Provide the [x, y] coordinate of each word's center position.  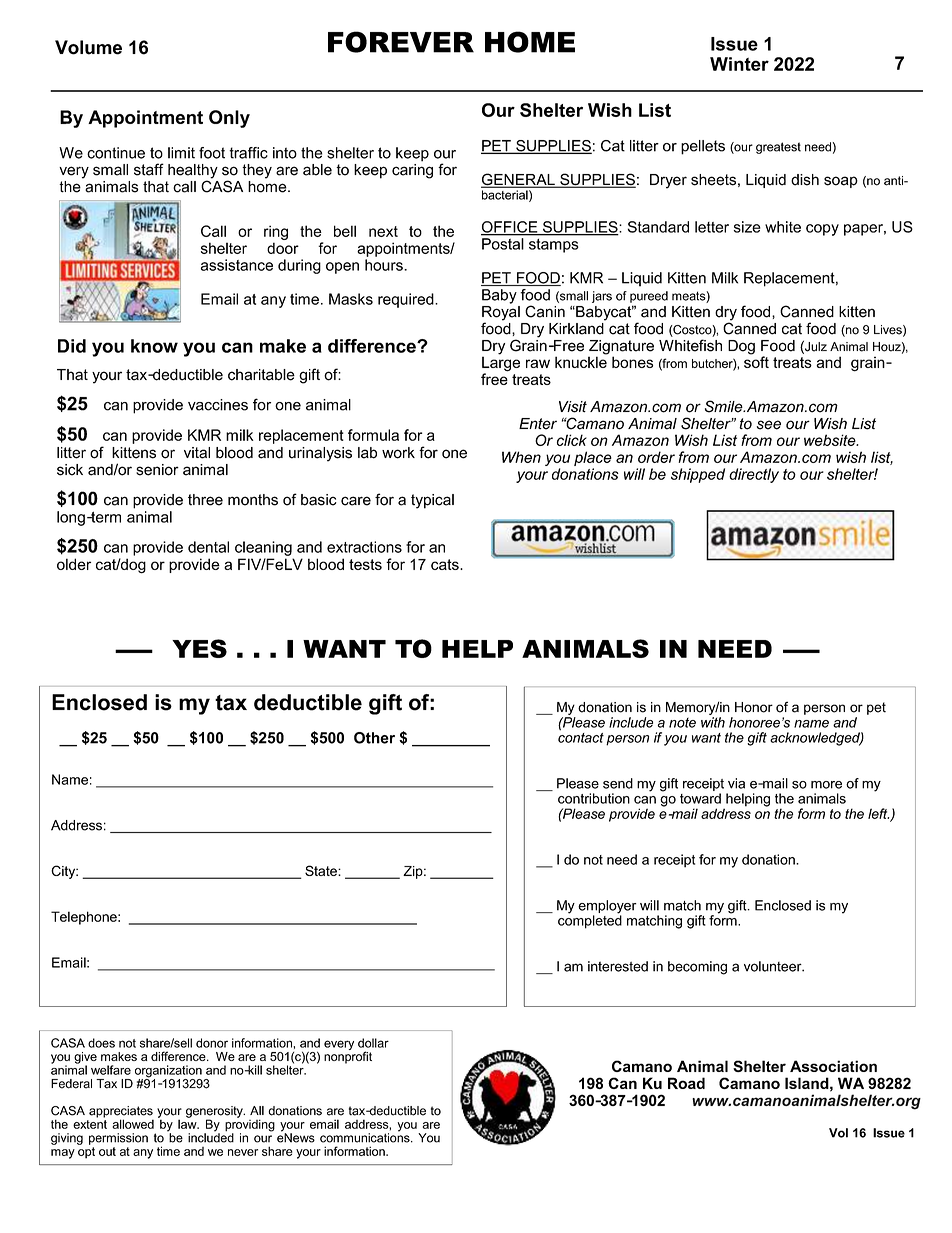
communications [366, 1137]
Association [833, 1066]
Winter [739, 64]
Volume [88, 47]
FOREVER [401, 42]
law [188, 1123]
